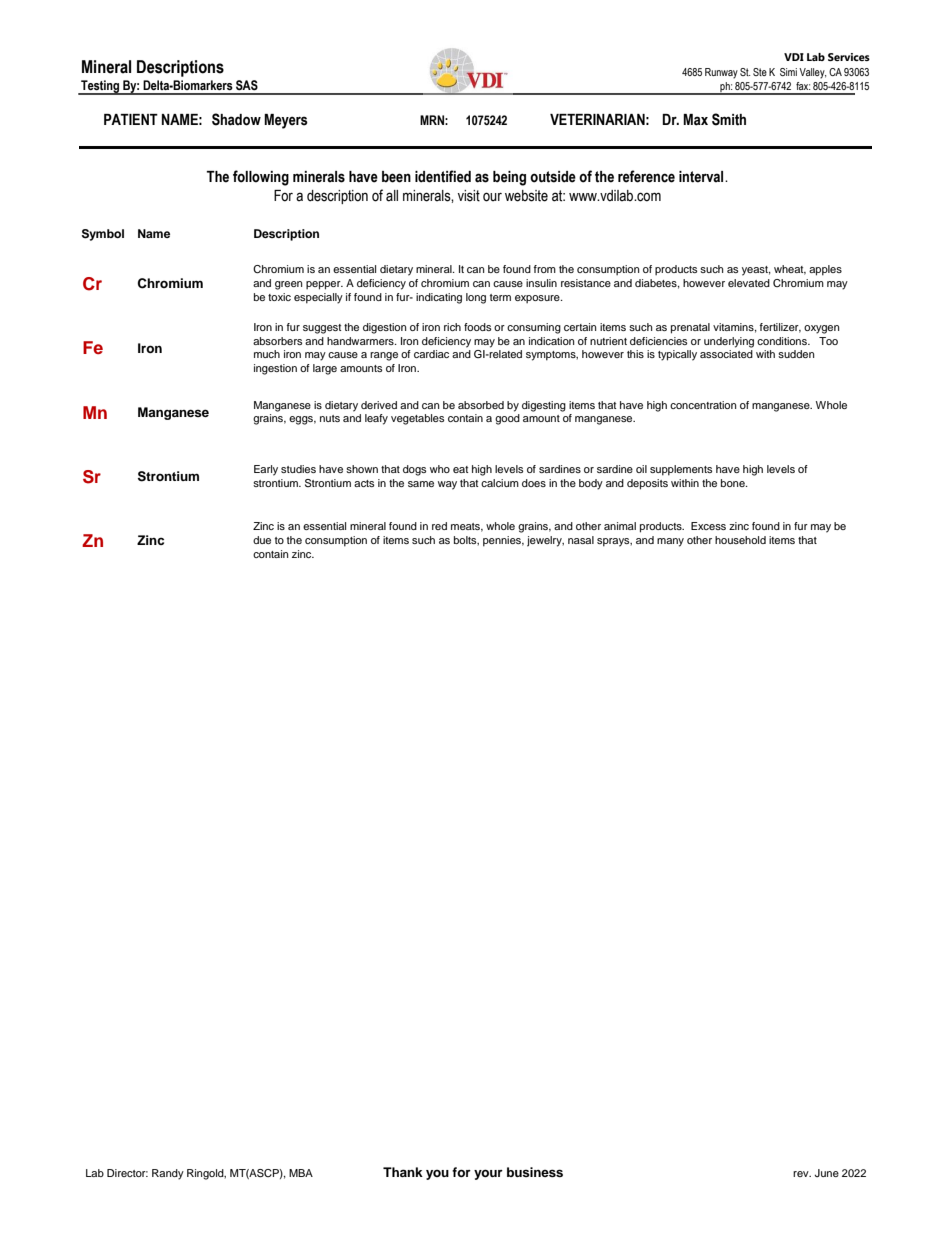 Image resolution: width=952 pixels, height=1233 pixels. I want to click on Ste, so click(760, 72).
